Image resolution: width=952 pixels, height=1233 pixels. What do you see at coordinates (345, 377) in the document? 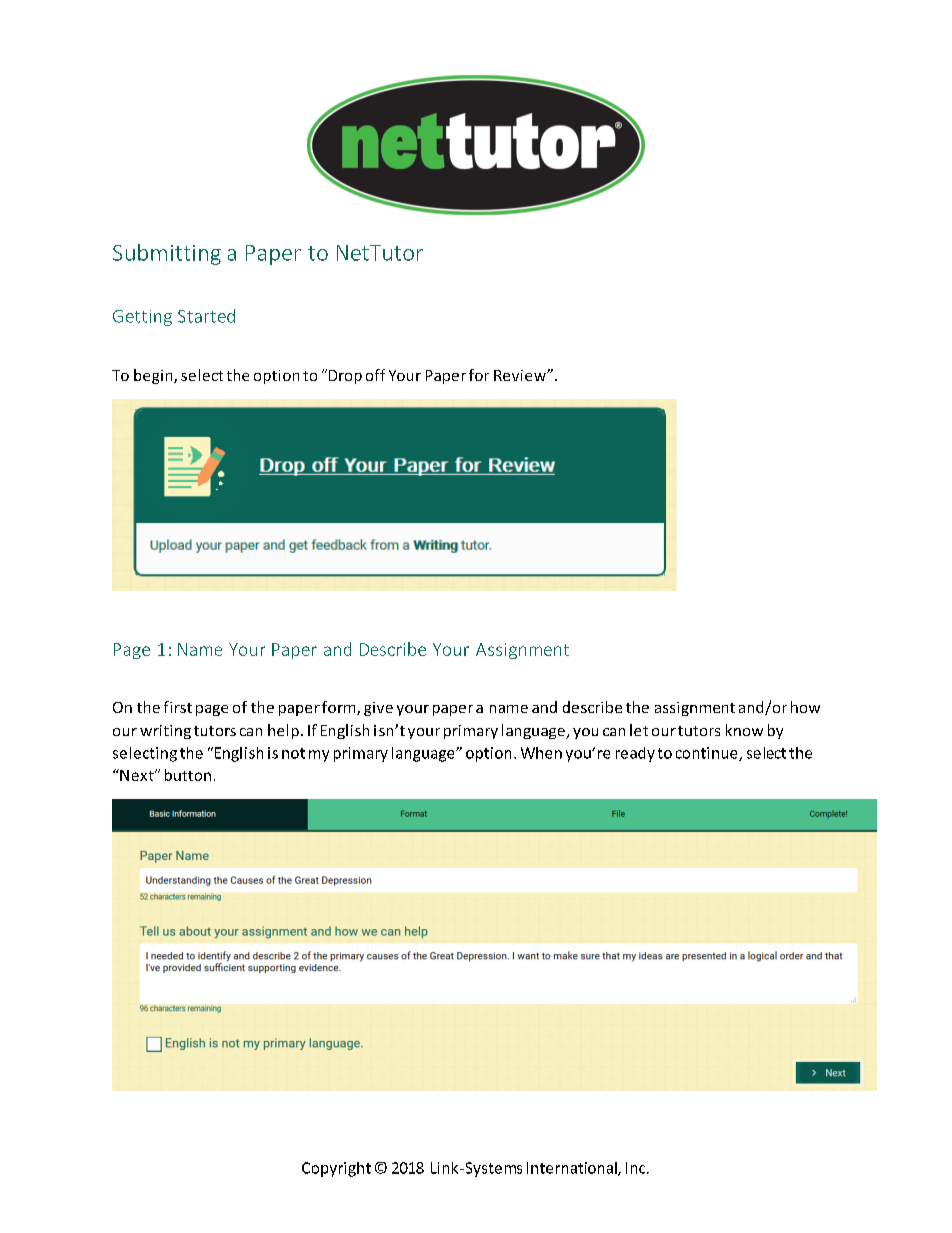
I see `Drop` at bounding box center [345, 377].
